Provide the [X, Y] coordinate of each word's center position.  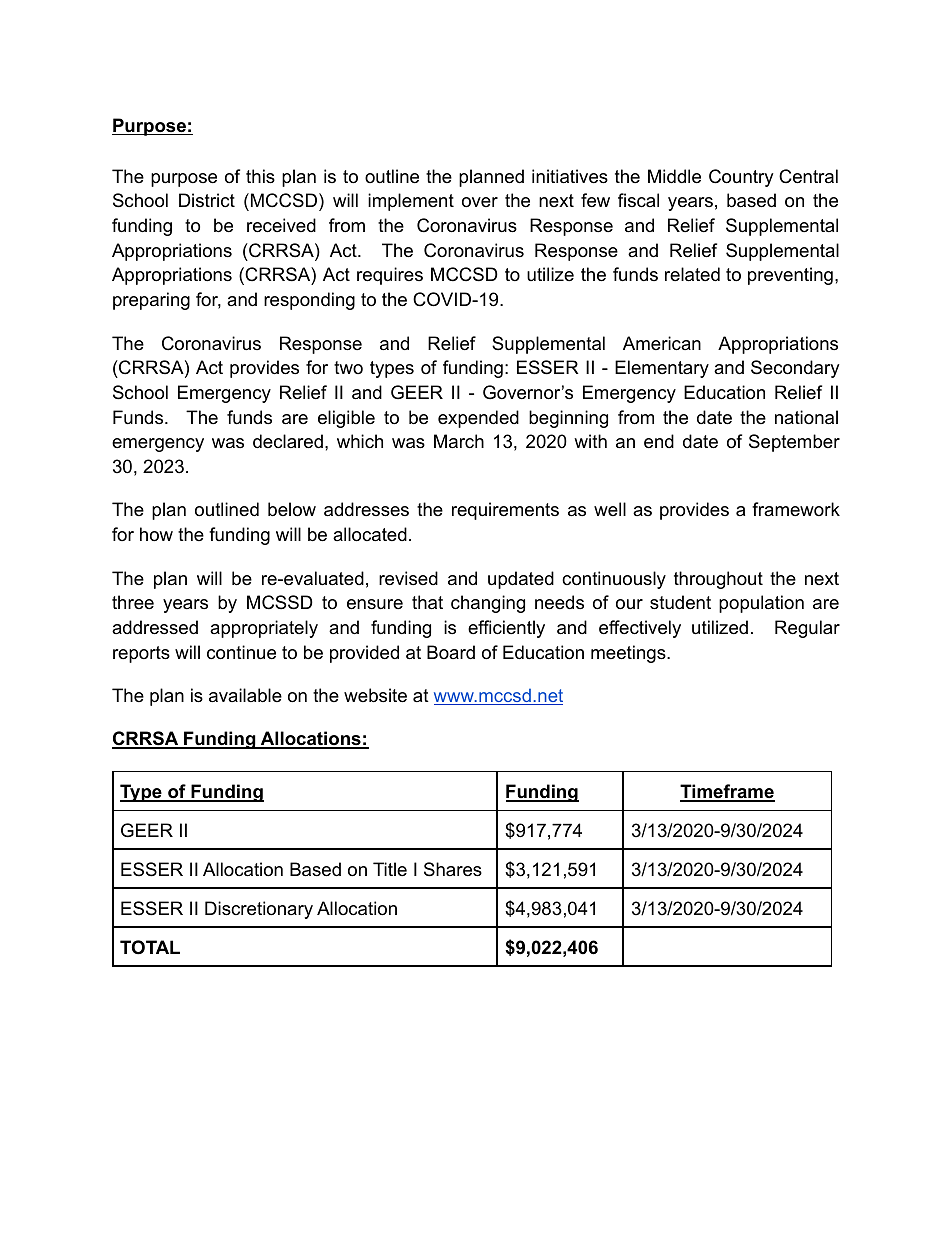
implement [411, 202]
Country [741, 178]
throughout [718, 580]
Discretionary [259, 910]
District [207, 200]
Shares [453, 869]
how [156, 534]
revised [408, 578]
